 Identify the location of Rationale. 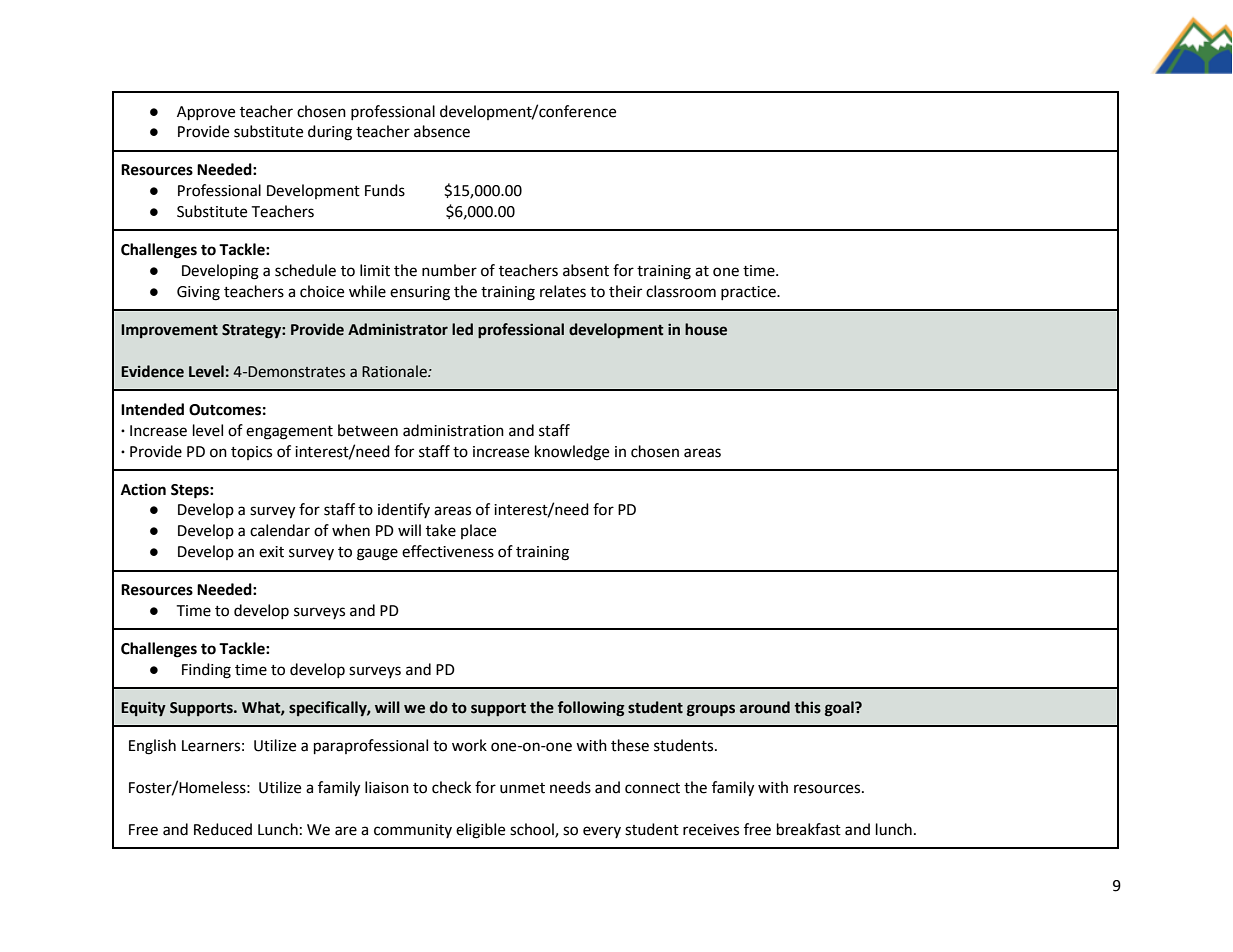
(395, 371).
